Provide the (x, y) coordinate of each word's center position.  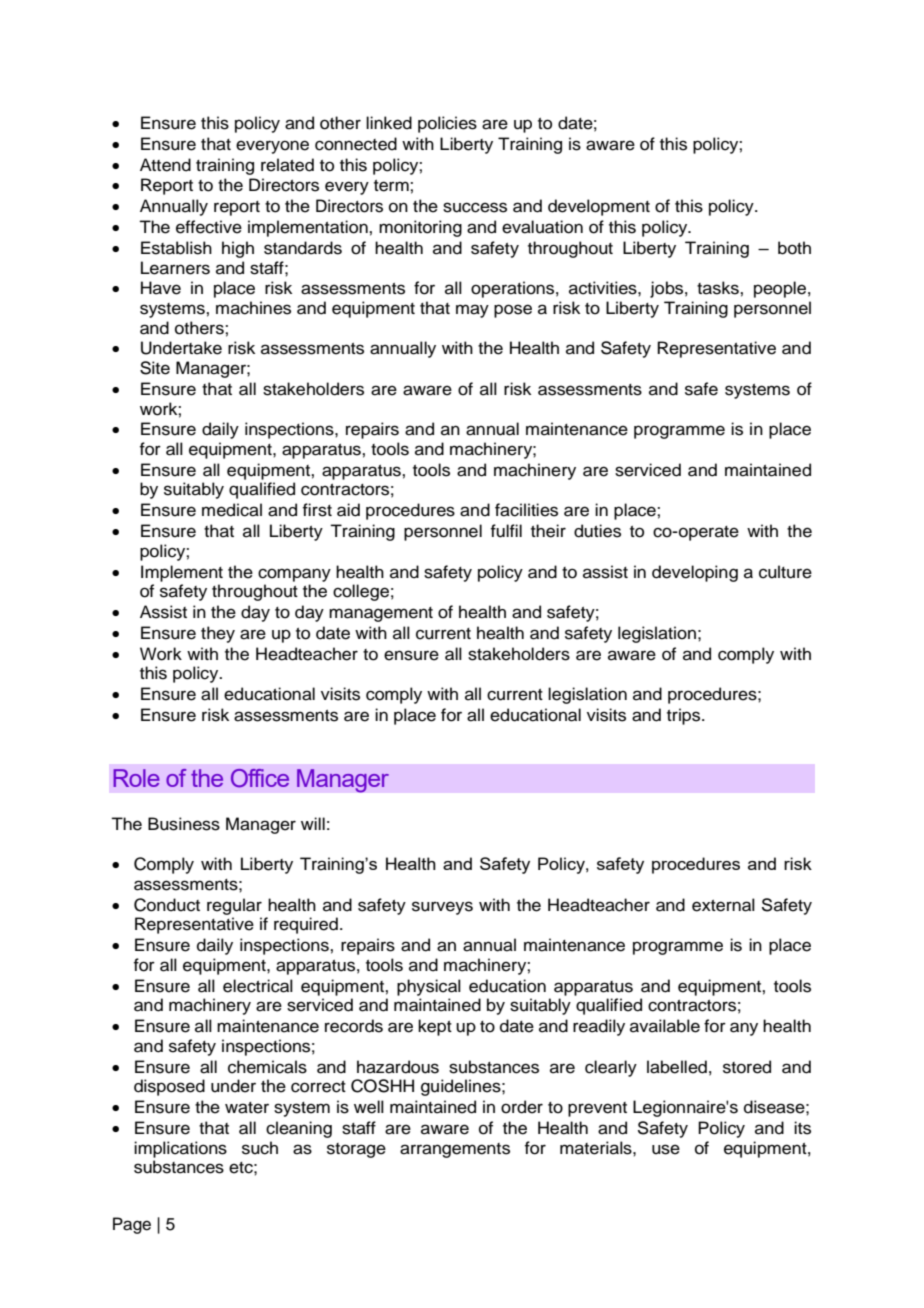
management (381, 614)
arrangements (455, 1150)
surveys (442, 908)
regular (234, 906)
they (218, 634)
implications (180, 1149)
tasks (719, 288)
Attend (165, 165)
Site (155, 368)
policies (447, 124)
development (599, 207)
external (723, 905)
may (472, 311)
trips (685, 716)
